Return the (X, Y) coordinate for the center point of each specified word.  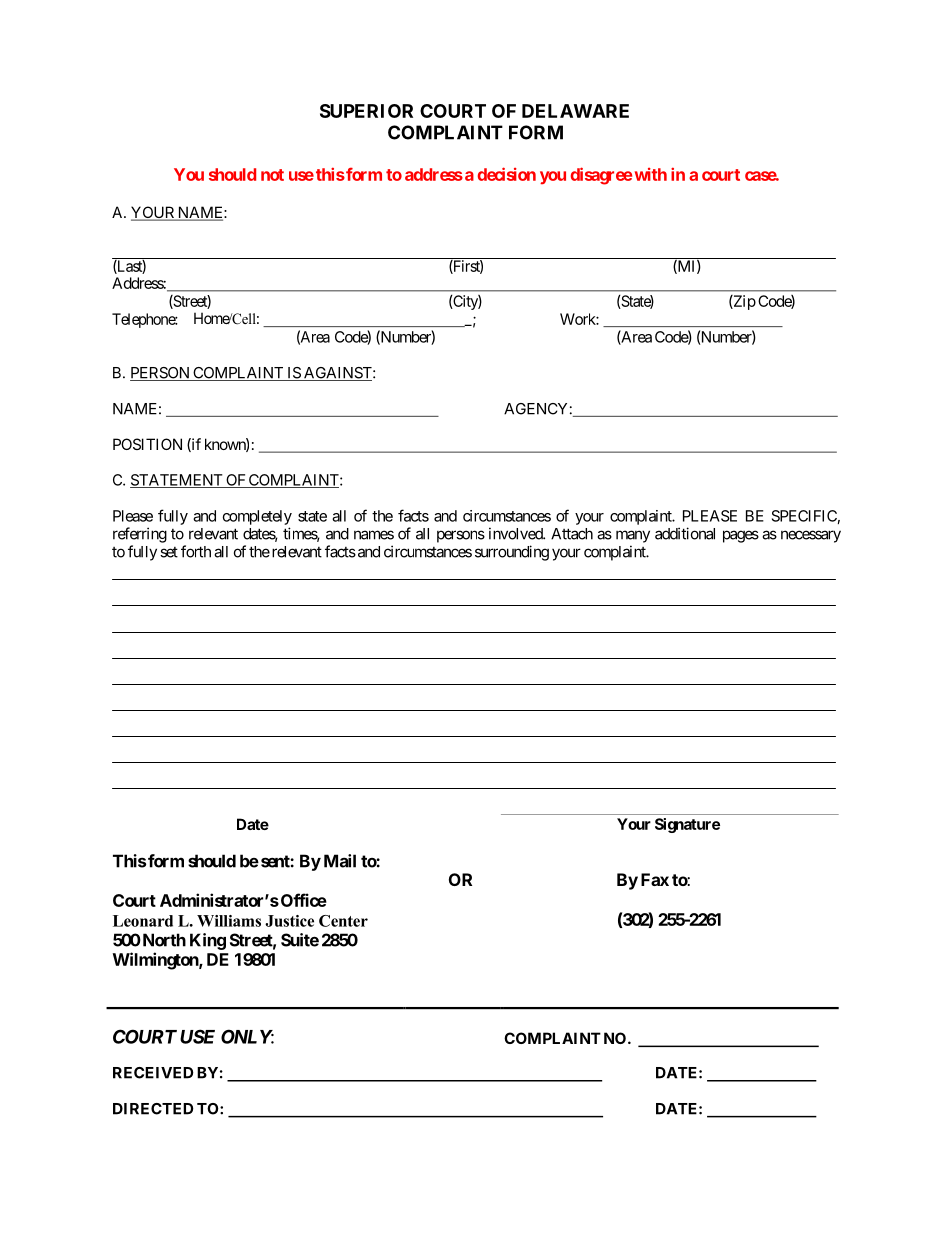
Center (343, 921)
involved (516, 533)
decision (507, 174)
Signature (687, 825)
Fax (655, 879)
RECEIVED (153, 1073)
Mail (340, 861)
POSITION (147, 444)
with (651, 174)
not (272, 175)
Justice (289, 921)
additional (685, 533)
